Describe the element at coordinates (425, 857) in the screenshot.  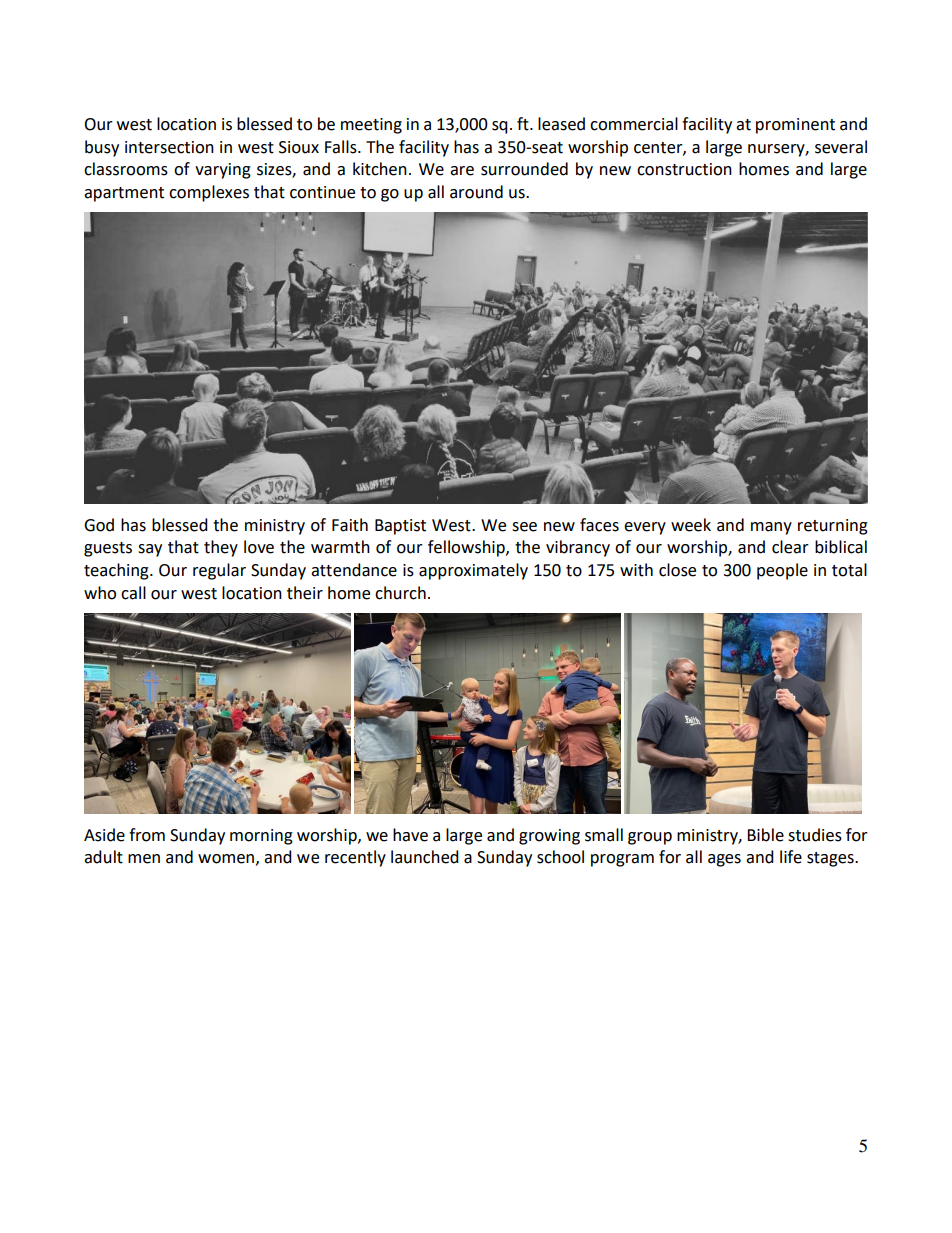
I see `launched` at that location.
